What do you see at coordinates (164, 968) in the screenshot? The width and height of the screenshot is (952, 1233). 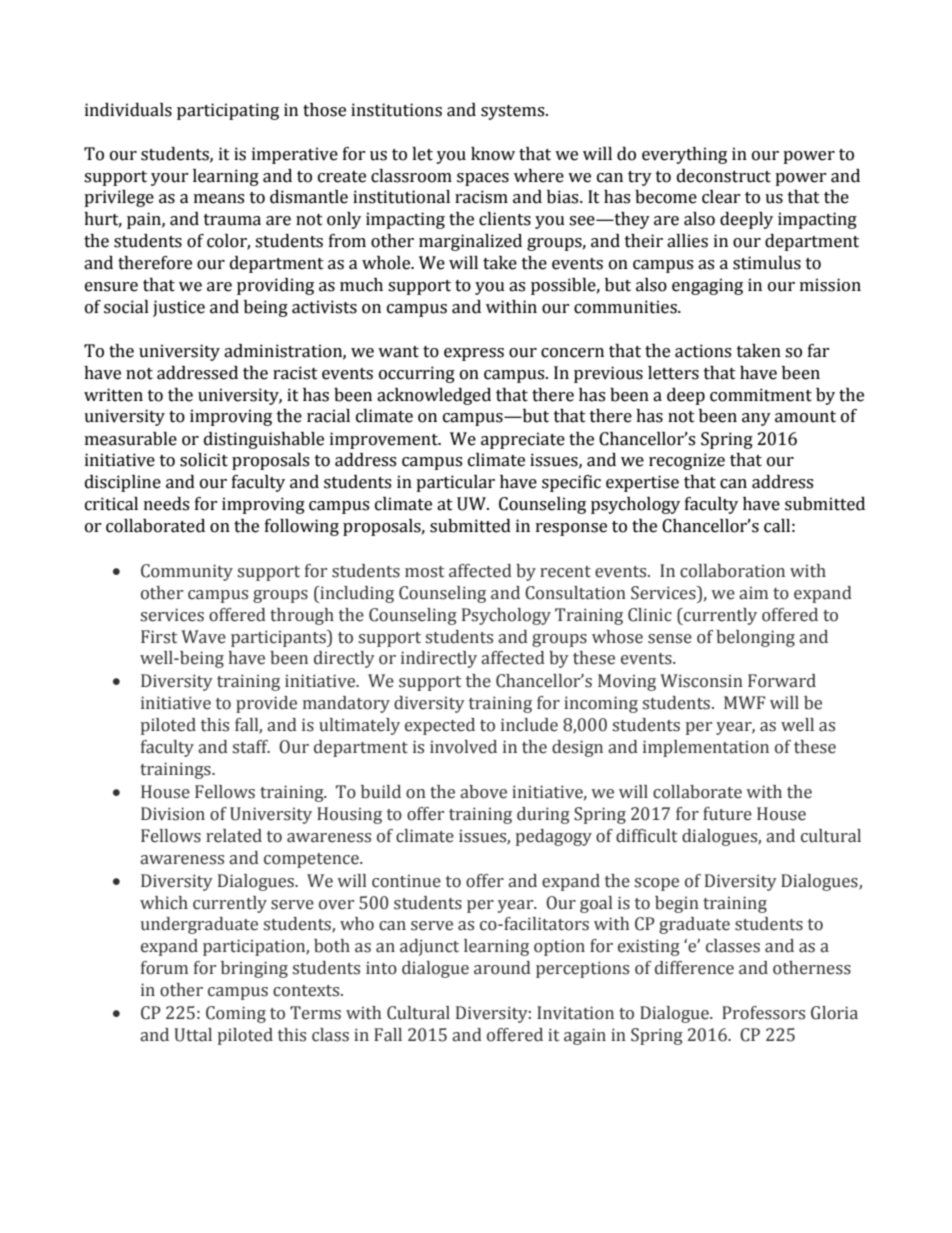 I see `forum` at bounding box center [164, 968].
